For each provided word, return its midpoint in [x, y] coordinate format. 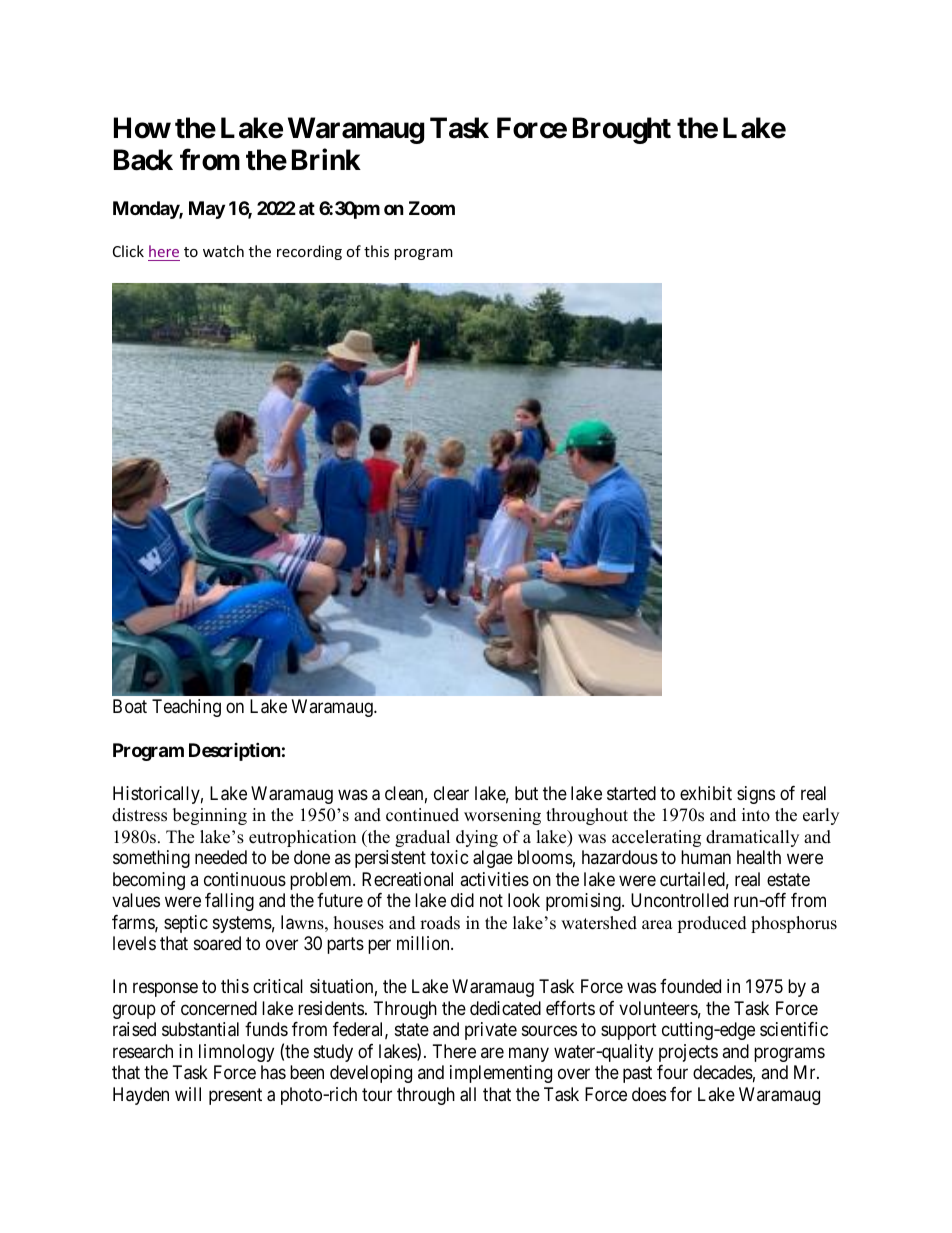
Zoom [432, 208]
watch [223, 251]
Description [235, 751]
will [188, 1094]
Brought [622, 130]
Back [143, 160]
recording [309, 252]
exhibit [706, 793]
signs [756, 795]
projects [688, 1053]
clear [451, 793]
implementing [501, 1074]
